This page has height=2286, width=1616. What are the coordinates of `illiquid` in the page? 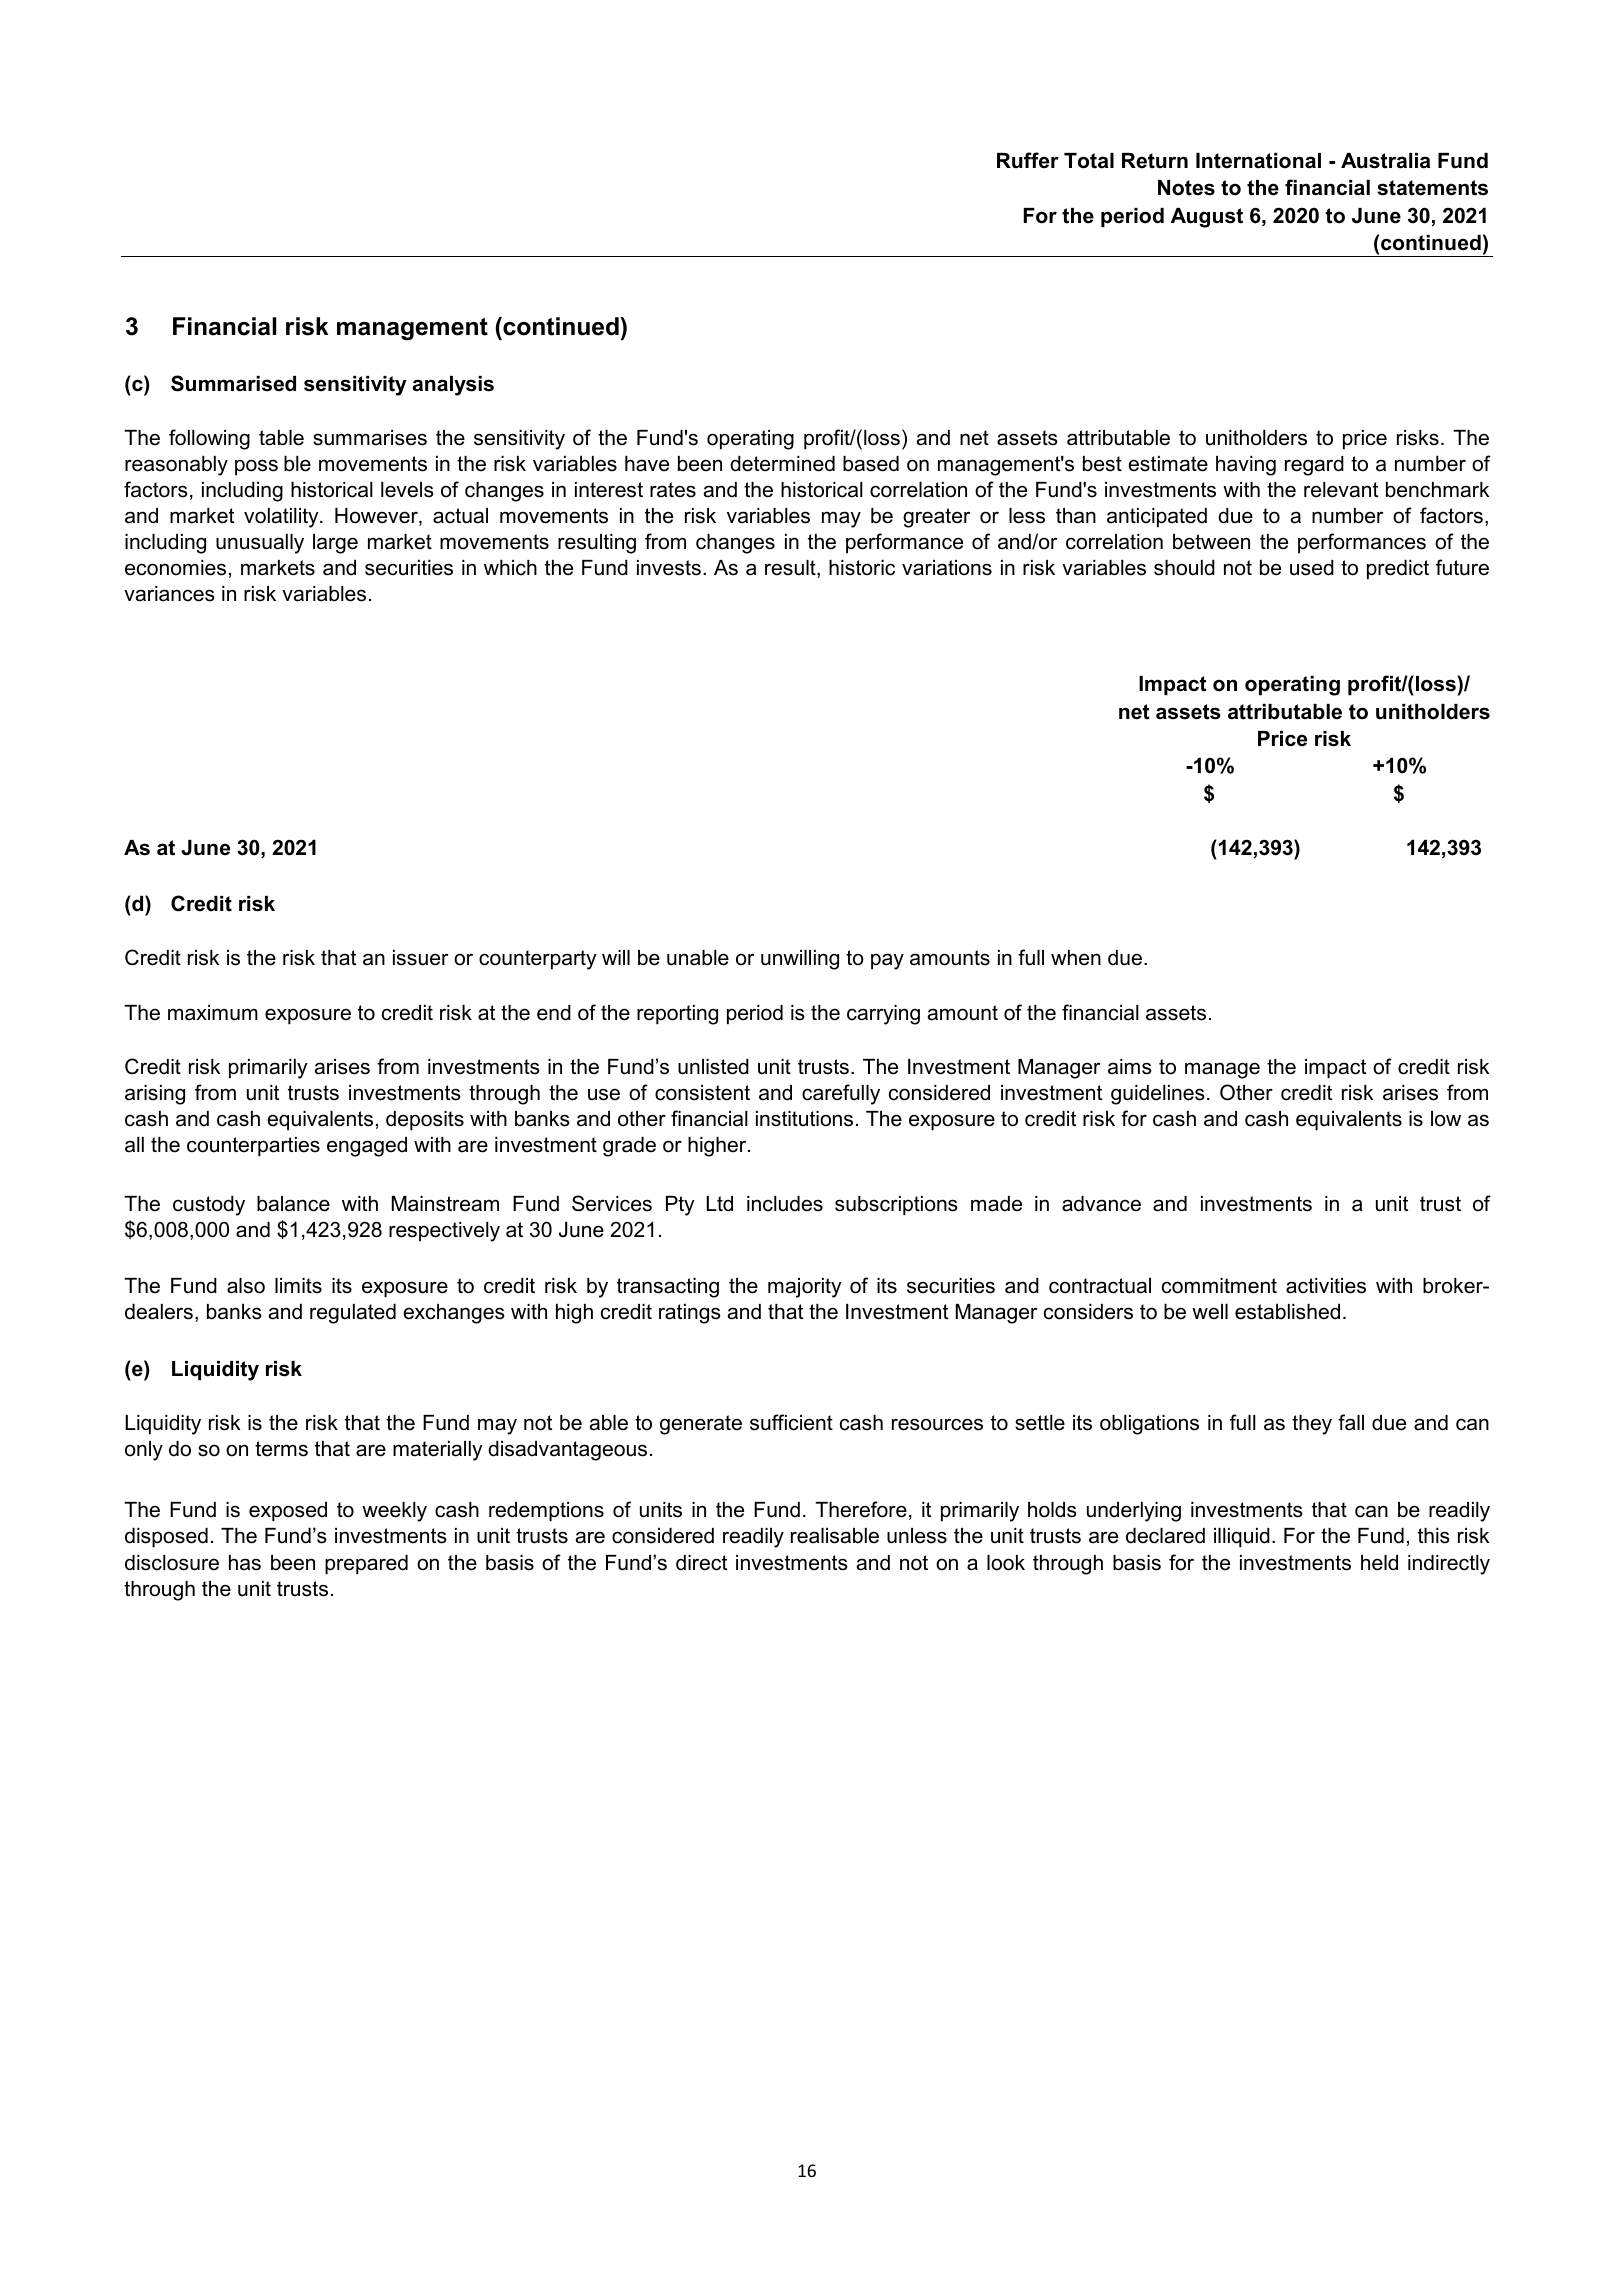 It's located at (1242, 1538).
